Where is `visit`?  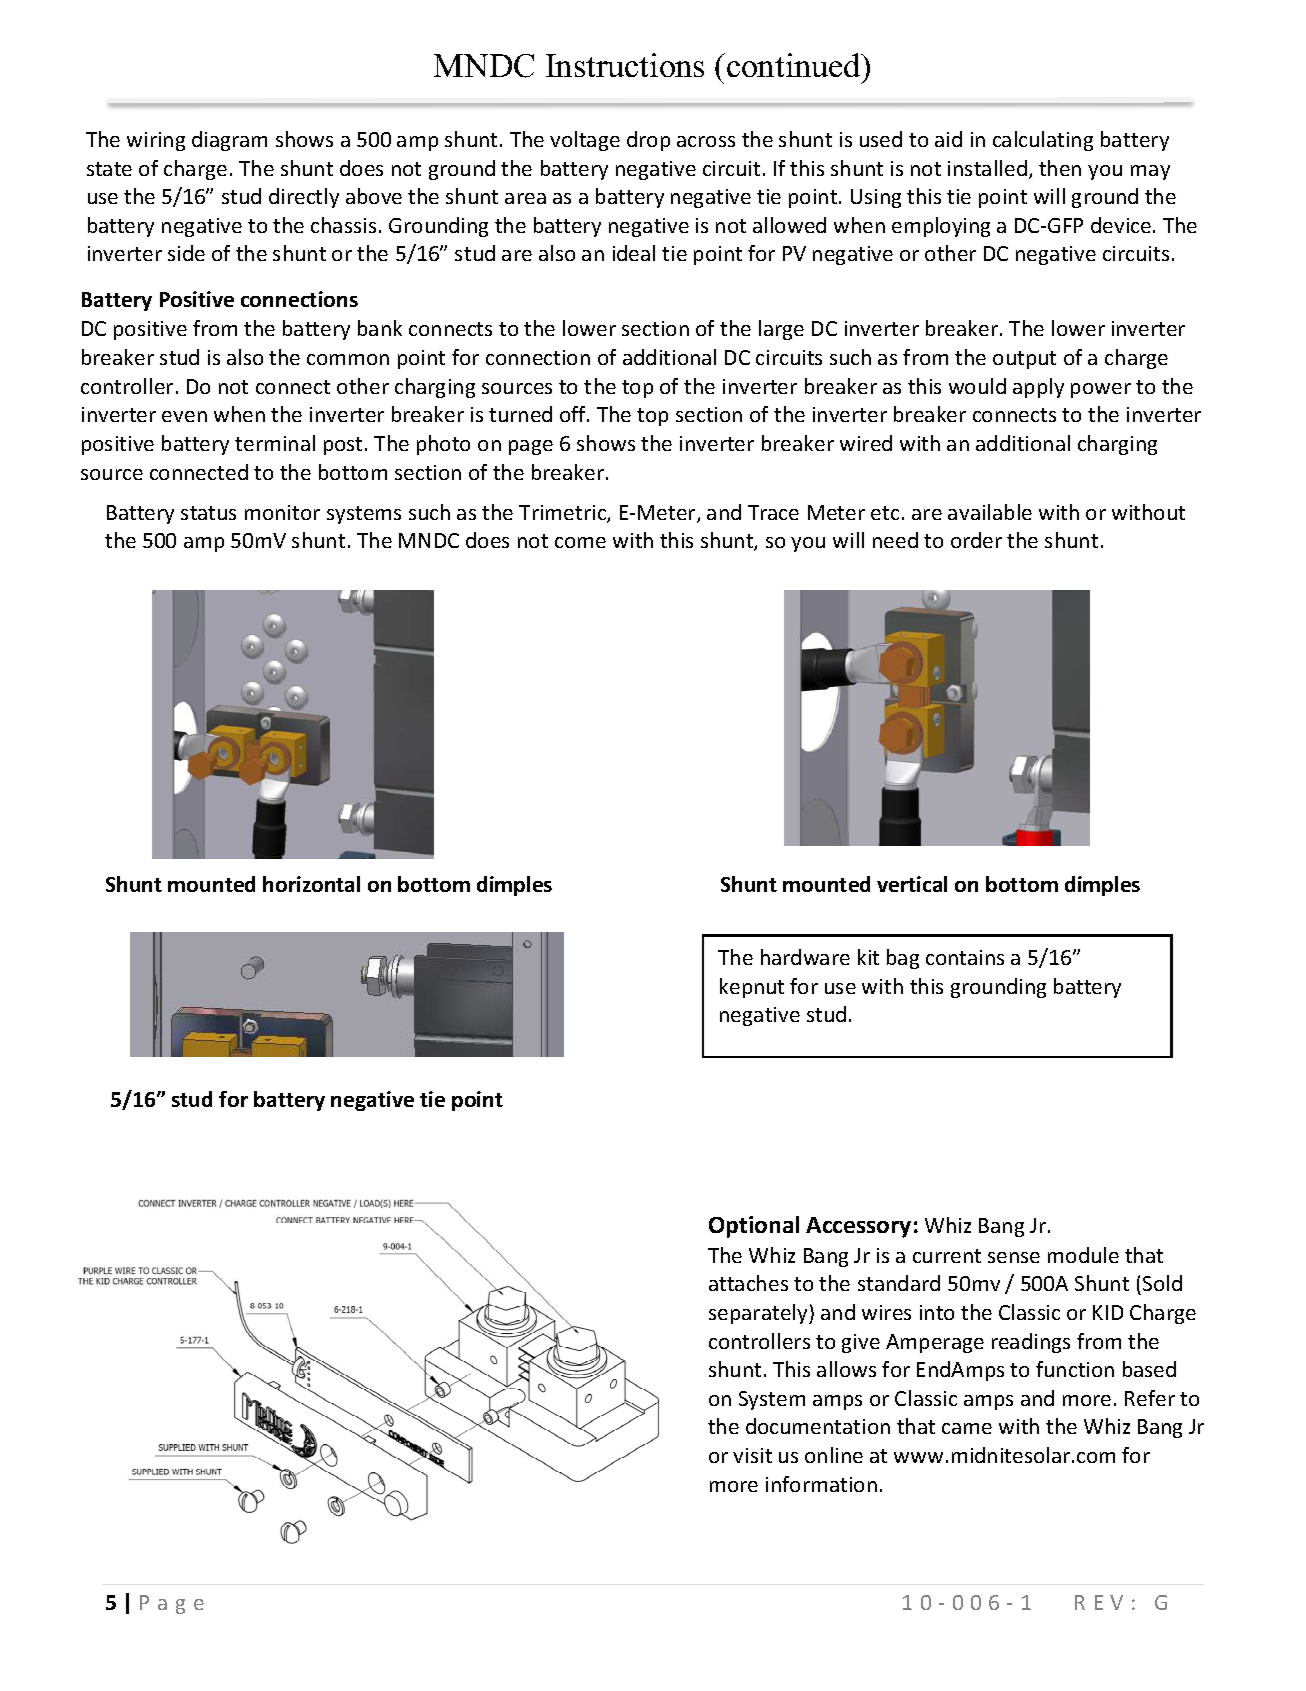 visit is located at coordinates (752, 1455).
